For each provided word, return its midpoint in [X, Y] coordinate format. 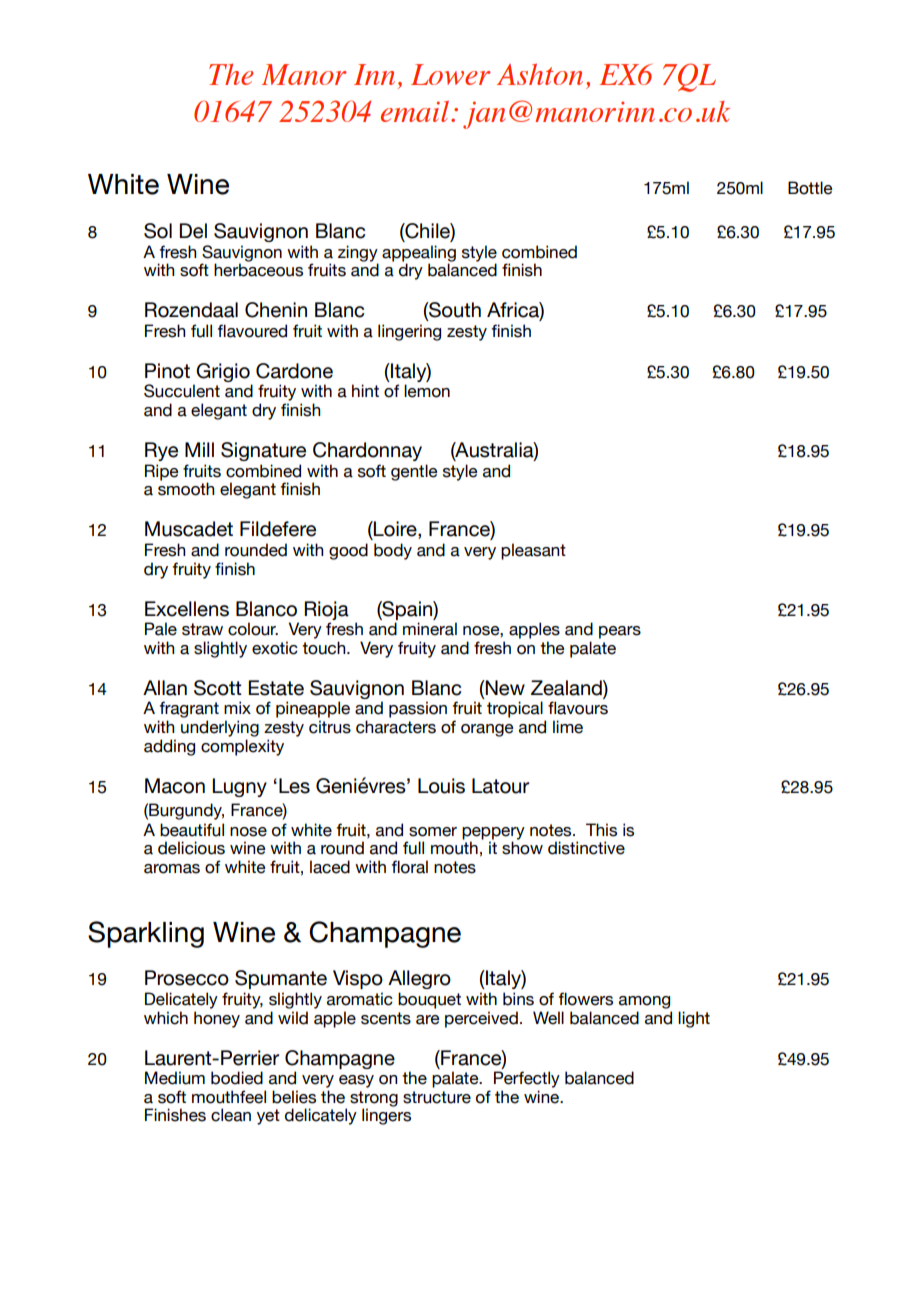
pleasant [533, 551]
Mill [199, 449]
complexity [242, 747]
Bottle [810, 188]
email [416, 111]
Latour [500, 786]
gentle [414, 472]
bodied [237, 1078]
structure [437, 1097]
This [601, 830]
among [644, 1002]
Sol [158, 231]
